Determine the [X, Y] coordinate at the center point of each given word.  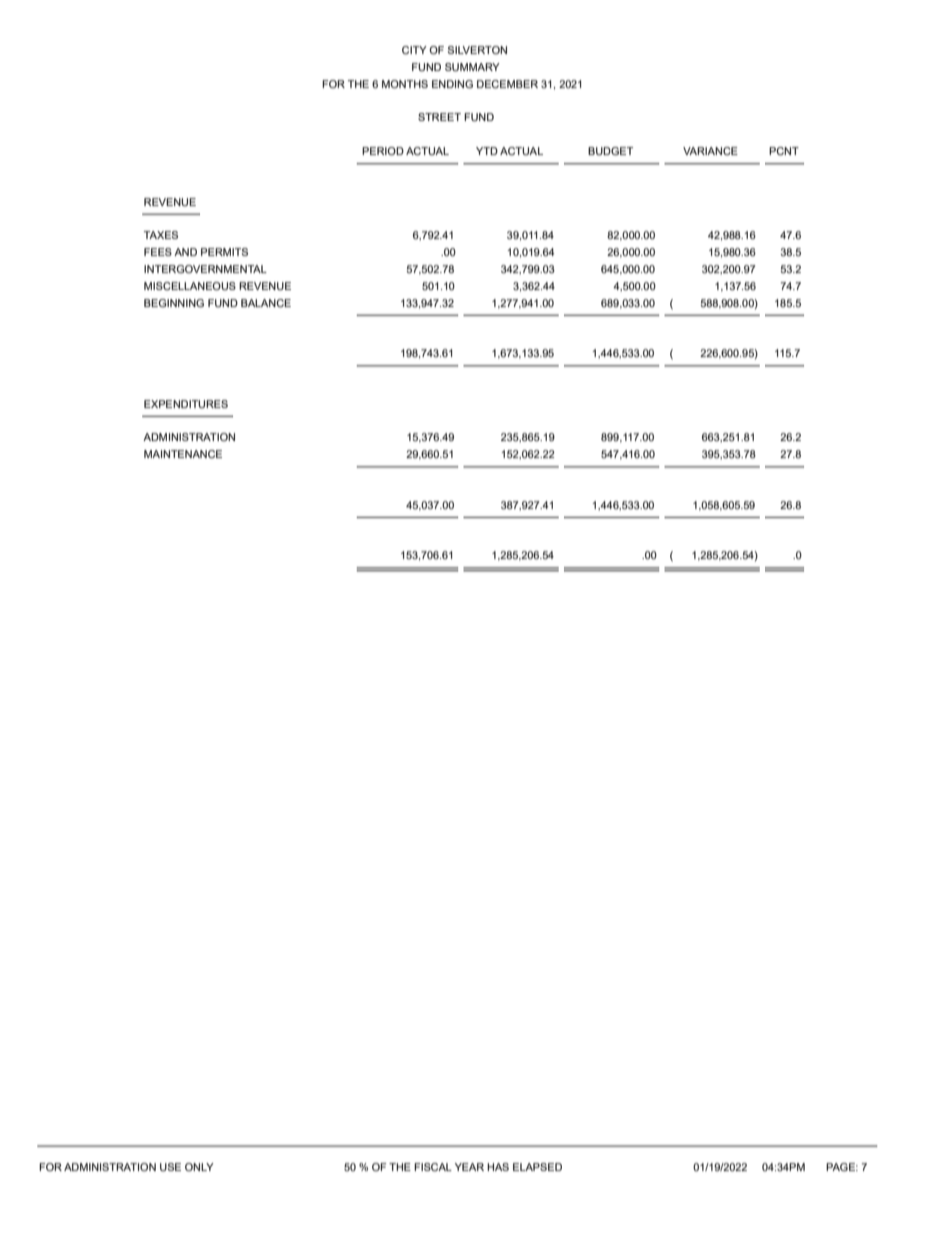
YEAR [469, 1167]
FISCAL [433, 1167]
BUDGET [610, 151]
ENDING [452, 84]
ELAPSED [537, 1167]
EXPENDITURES [186, 404]
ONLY [199, 1167]
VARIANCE [710, 151]
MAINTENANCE [183, 454]
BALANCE [266, 303]
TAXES [161, 235]
